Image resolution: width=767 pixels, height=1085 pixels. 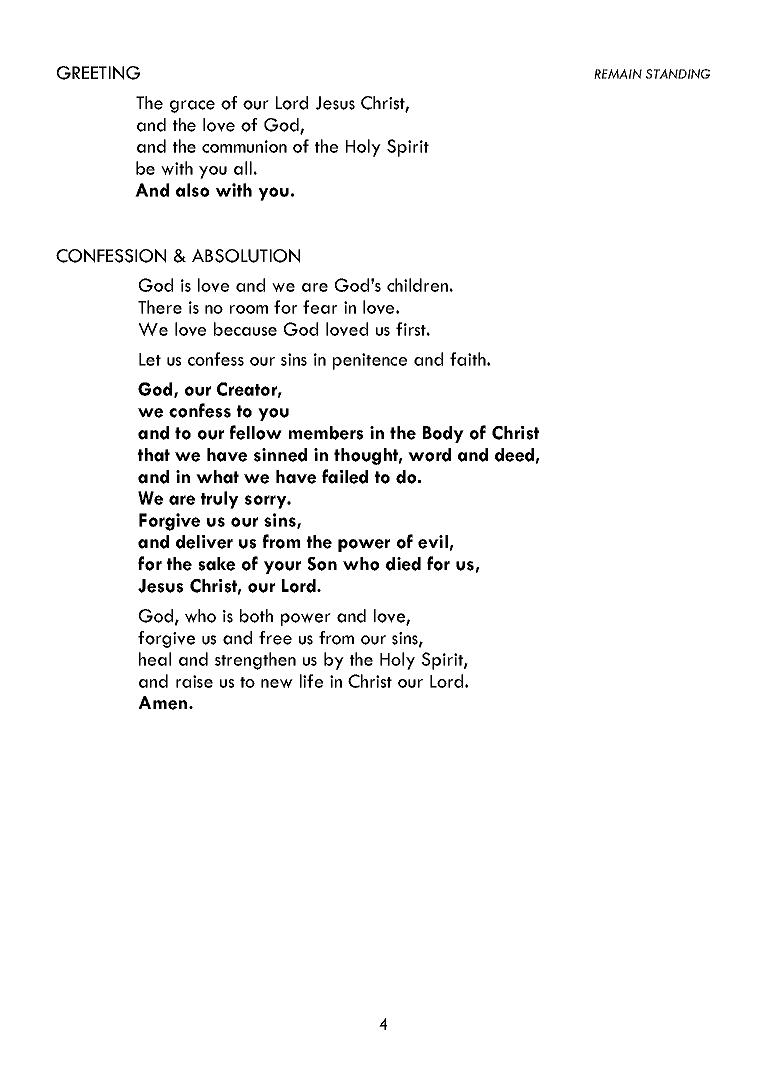 What do you see at coordinates (154, 455) in the screenshot?
I see `that` at bounding box center [154, 455].
